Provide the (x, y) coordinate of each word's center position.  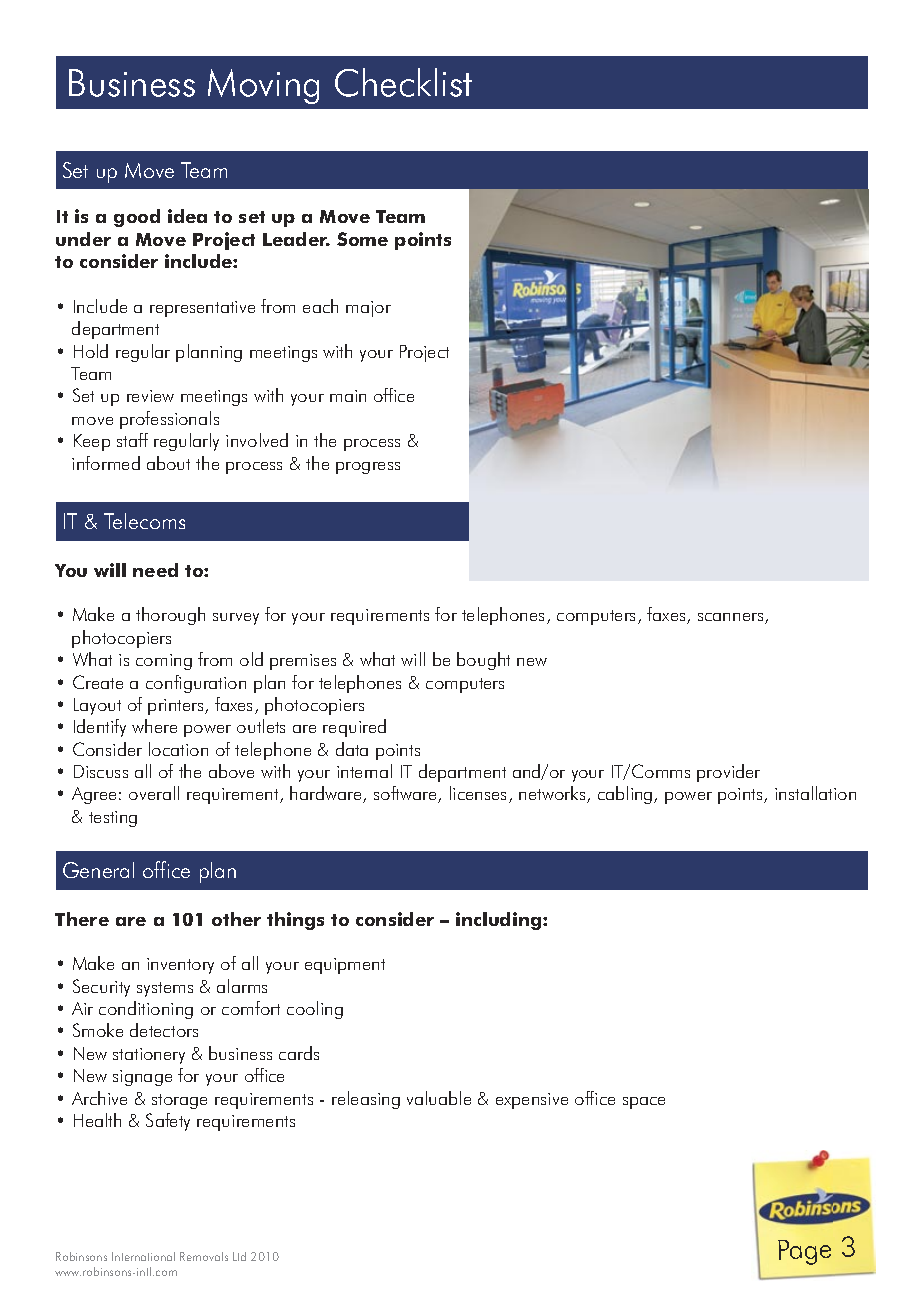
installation (815, 793)
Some (362, 239)
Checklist (403, 82)
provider (728, 773)
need (155, 570)
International (143, 1256)
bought (483, 661)
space (644, 1103)
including (500, 921)
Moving (263, 86)
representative (202, 309)
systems (165, 989)
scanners (732, 618)
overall (154, 793)
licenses (480, 794)
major (368, 309)
